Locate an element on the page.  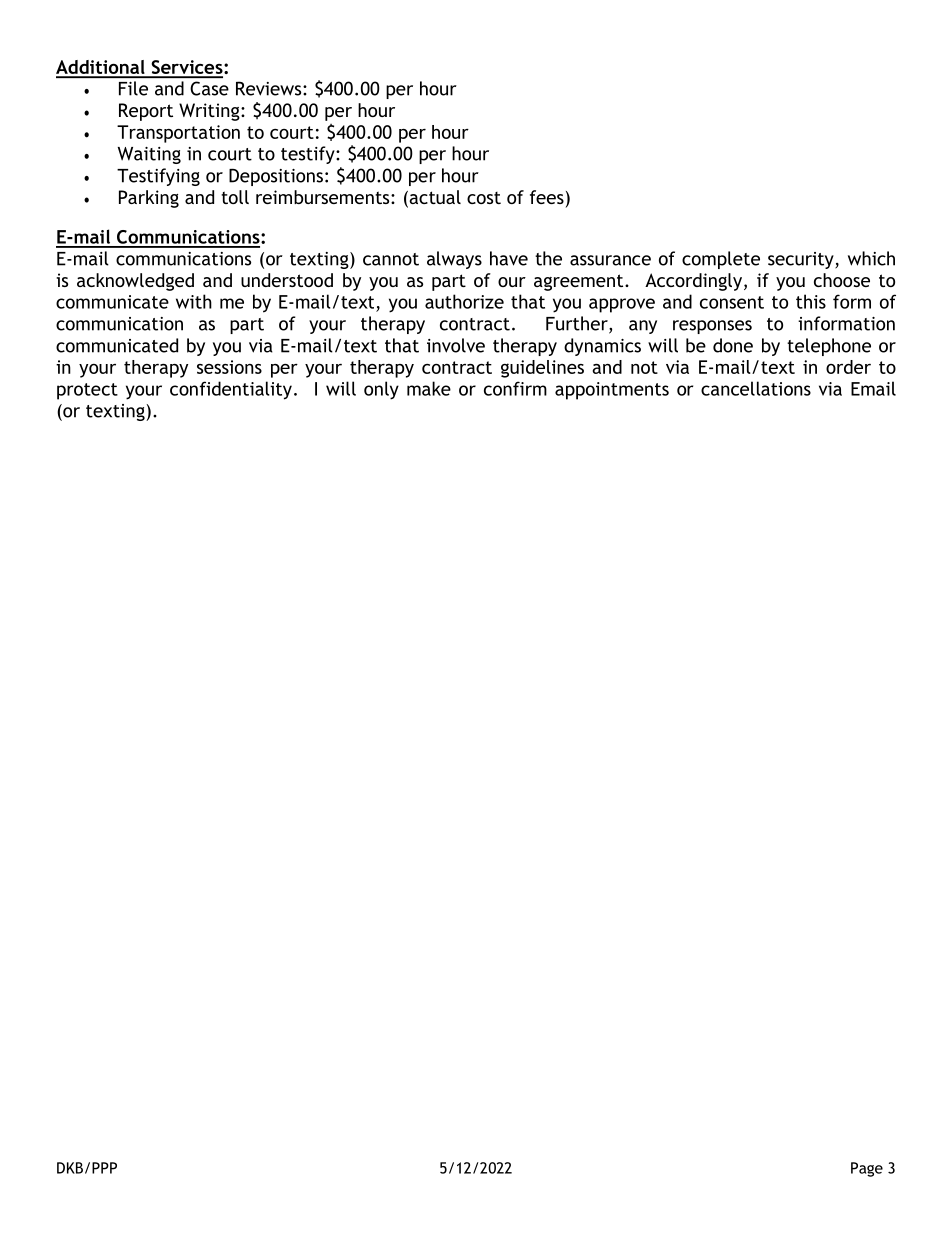
cancellations is located at coordinates (756, 388).
